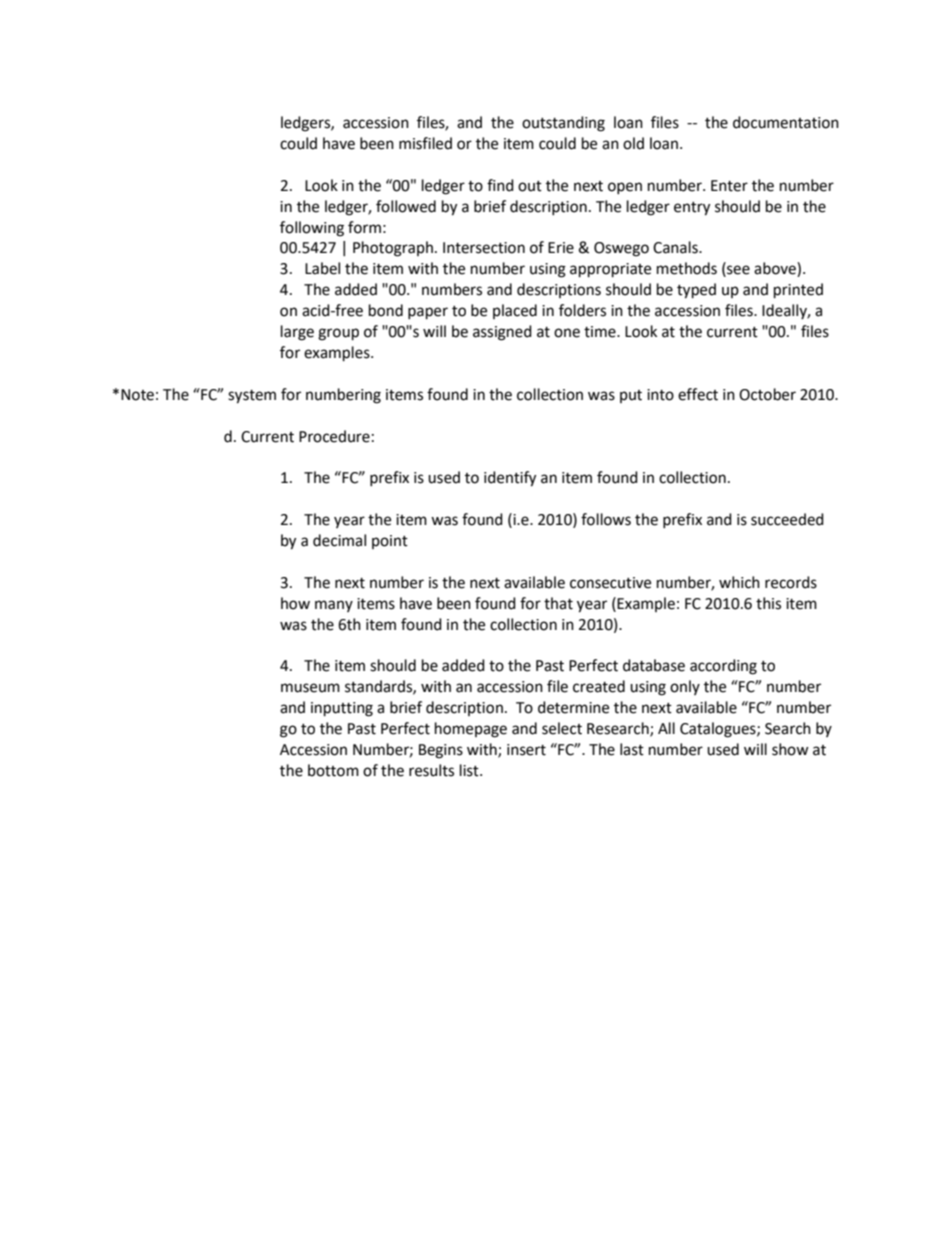 The width and height of the screenshot is (952, 1233). I want to click on insert, so click(526, 750).
